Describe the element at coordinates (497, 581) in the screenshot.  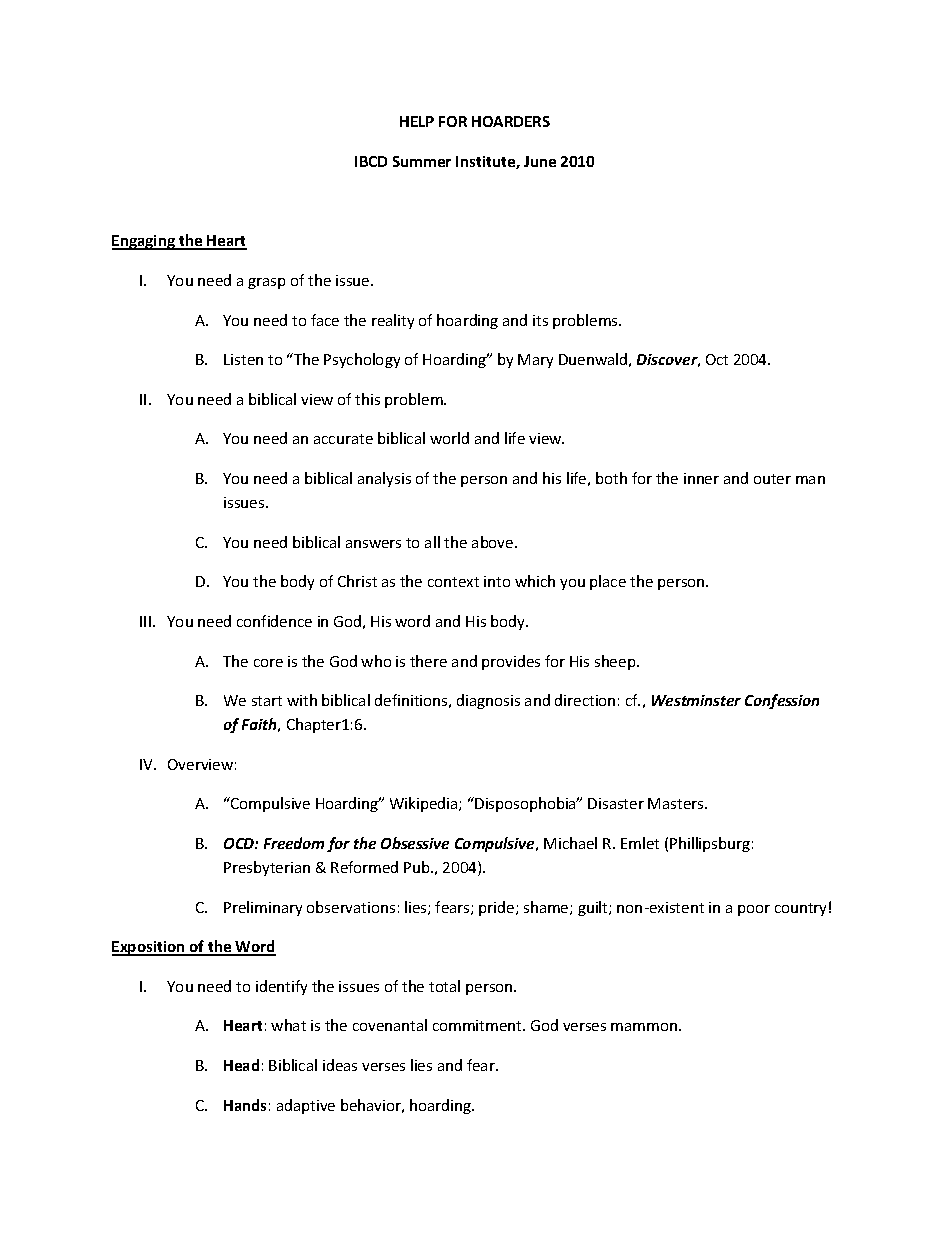
I see `into` at that location.
